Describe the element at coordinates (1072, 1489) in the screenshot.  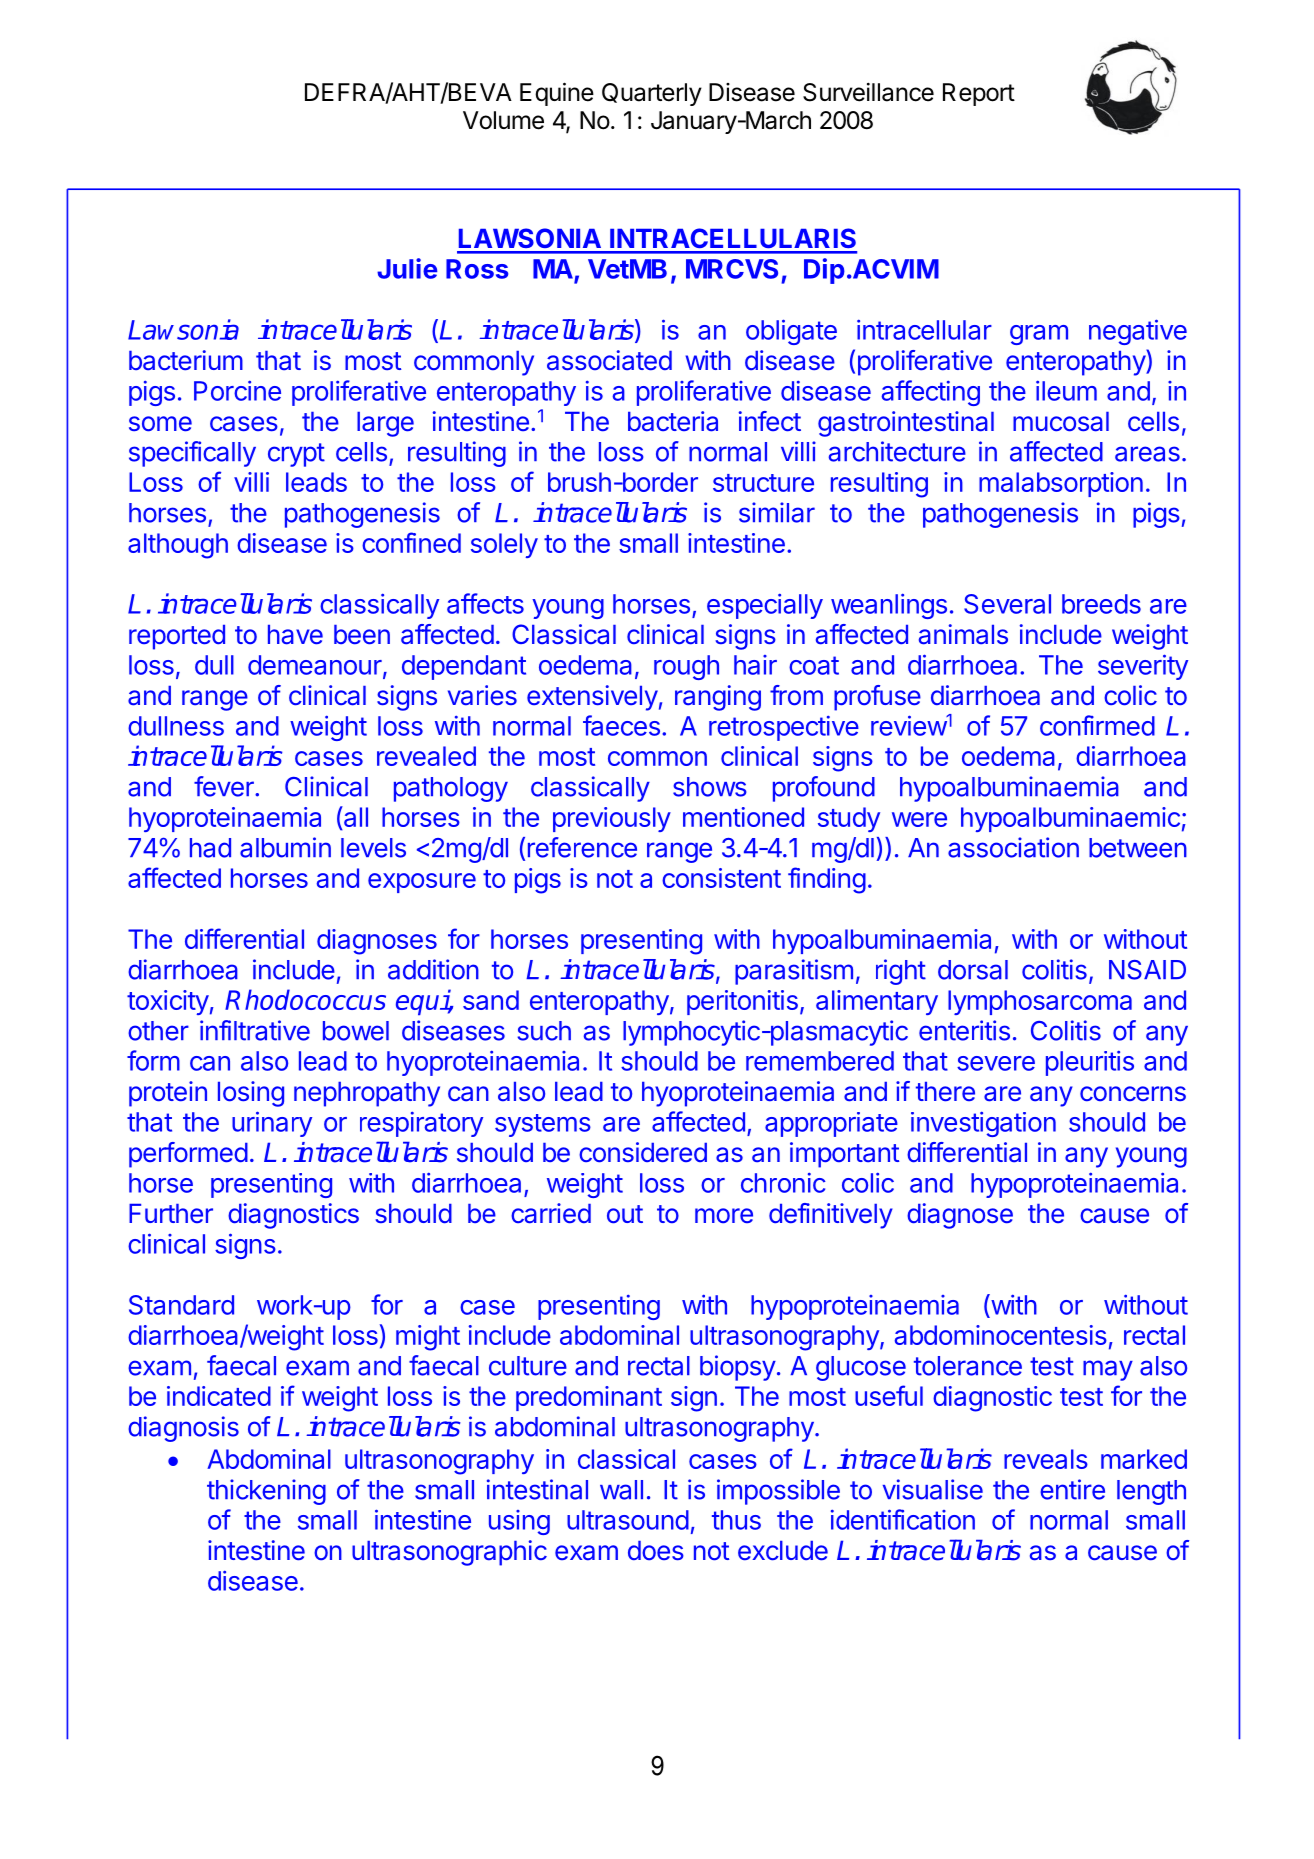
I see `entire` at that location.
